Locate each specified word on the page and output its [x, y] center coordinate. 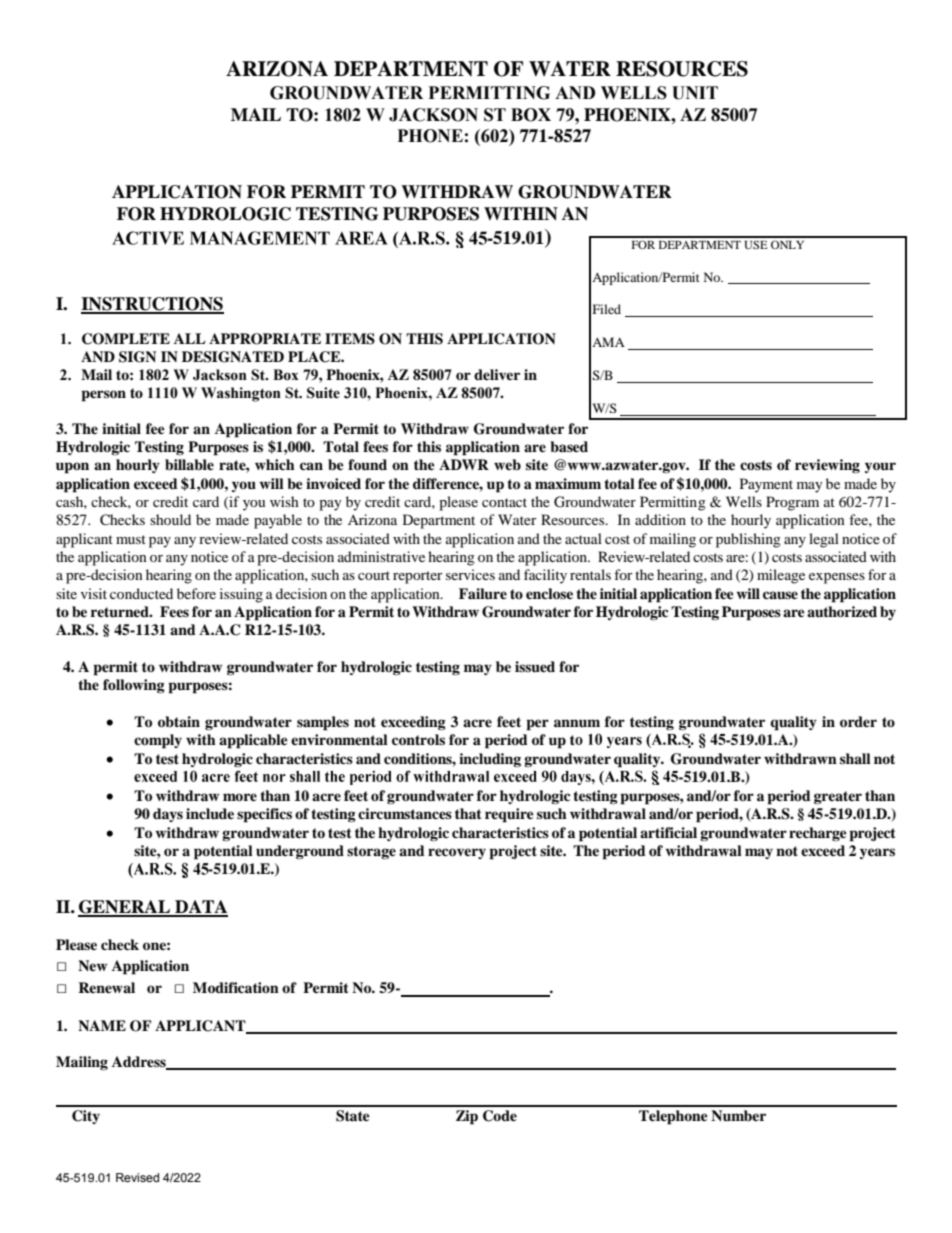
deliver [497, 374]
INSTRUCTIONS [152, 305]
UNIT [695, 93]
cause [780, 595]
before [196, 593]
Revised [137, 1177]
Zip [467, 1117]
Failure [483, 594]
